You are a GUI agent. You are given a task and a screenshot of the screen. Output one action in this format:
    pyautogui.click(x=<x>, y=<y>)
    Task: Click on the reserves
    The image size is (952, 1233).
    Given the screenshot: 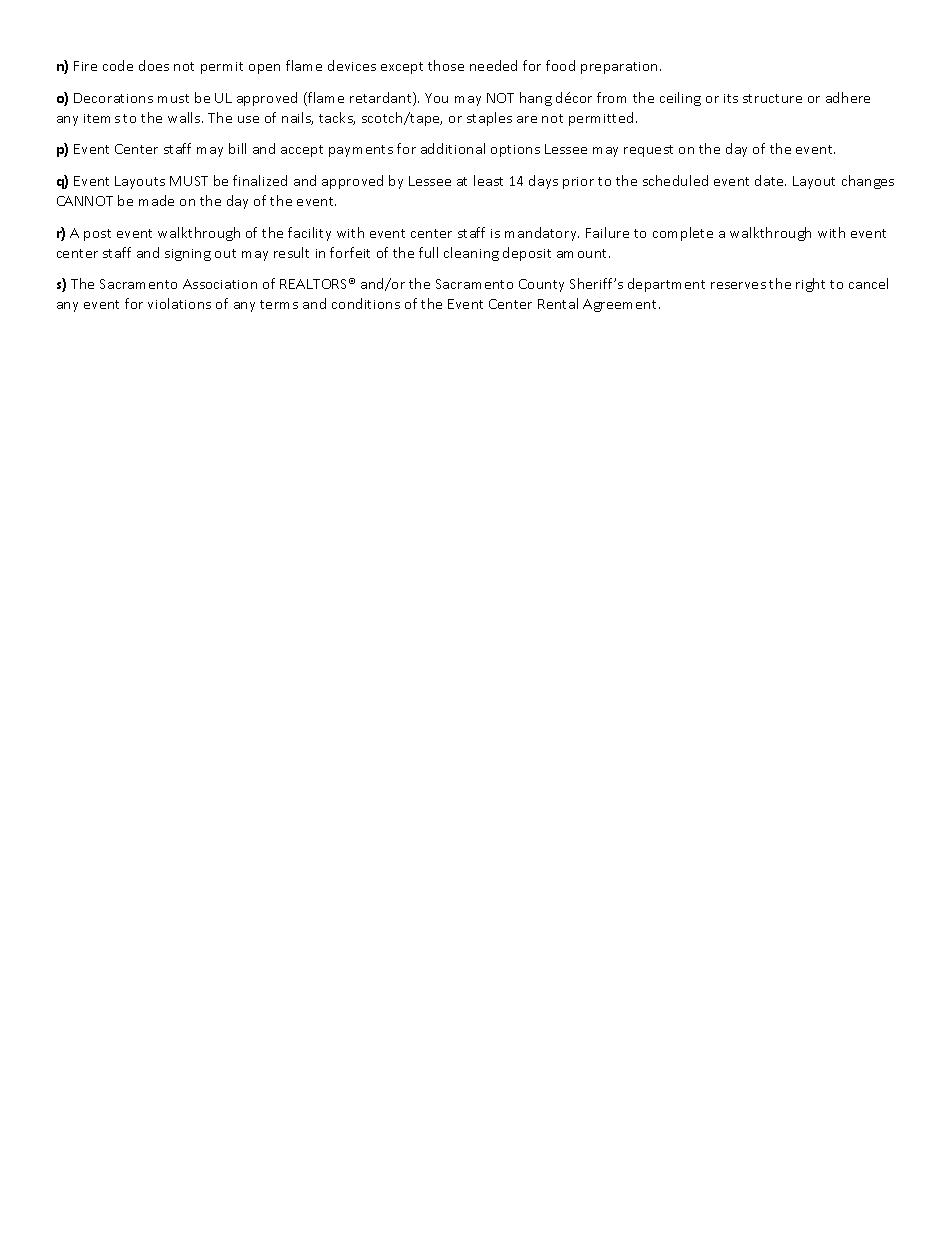 What is the action you would take?
    pyautogui.click(x=738, y=285)
